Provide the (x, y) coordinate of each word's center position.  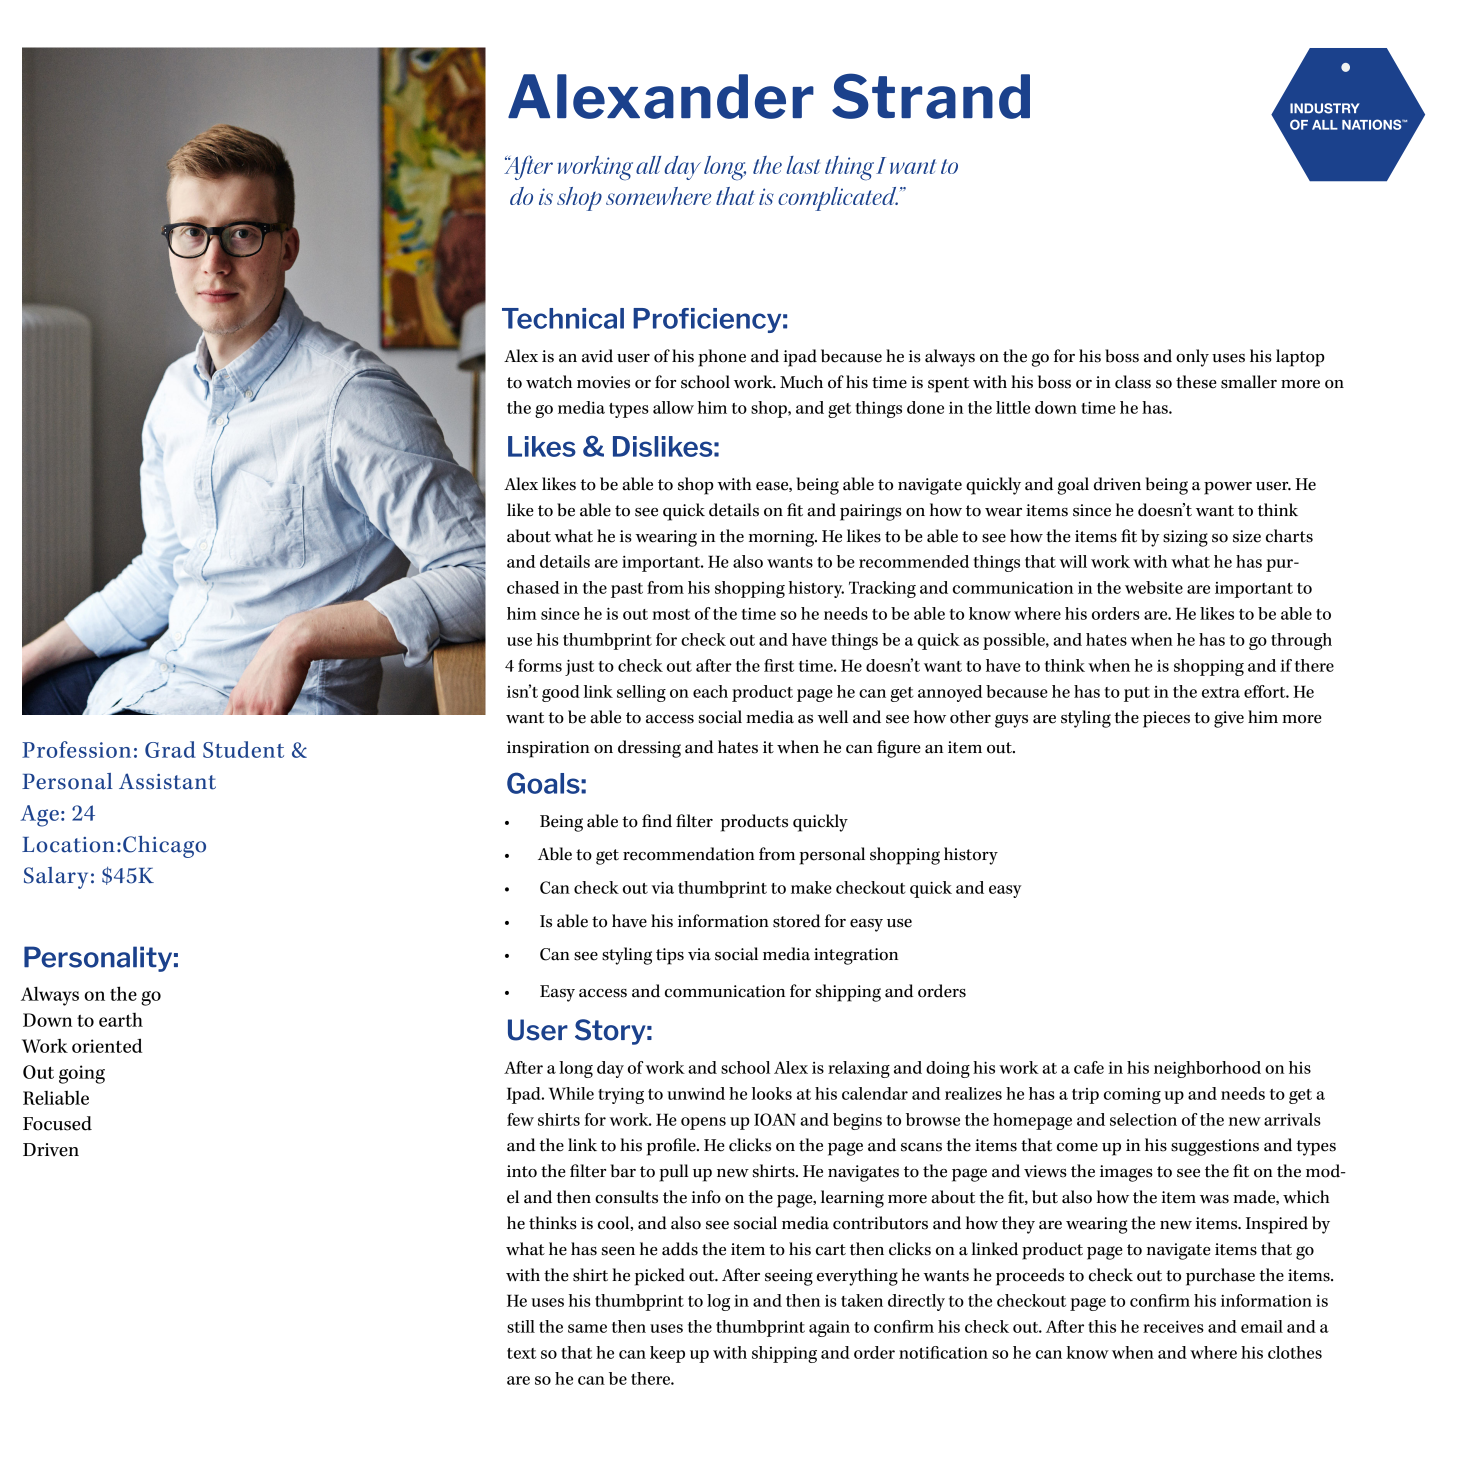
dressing (649, 749)
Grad (170, 749)
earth (121, 1020)
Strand (931, 96)
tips (670, 956)
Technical (563, 318)
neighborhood (1207, 1069)
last (803, 165)
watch (549, 382)
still (521, 1326)
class (1133, 382)
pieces (1166, 719)
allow (673, 407)
